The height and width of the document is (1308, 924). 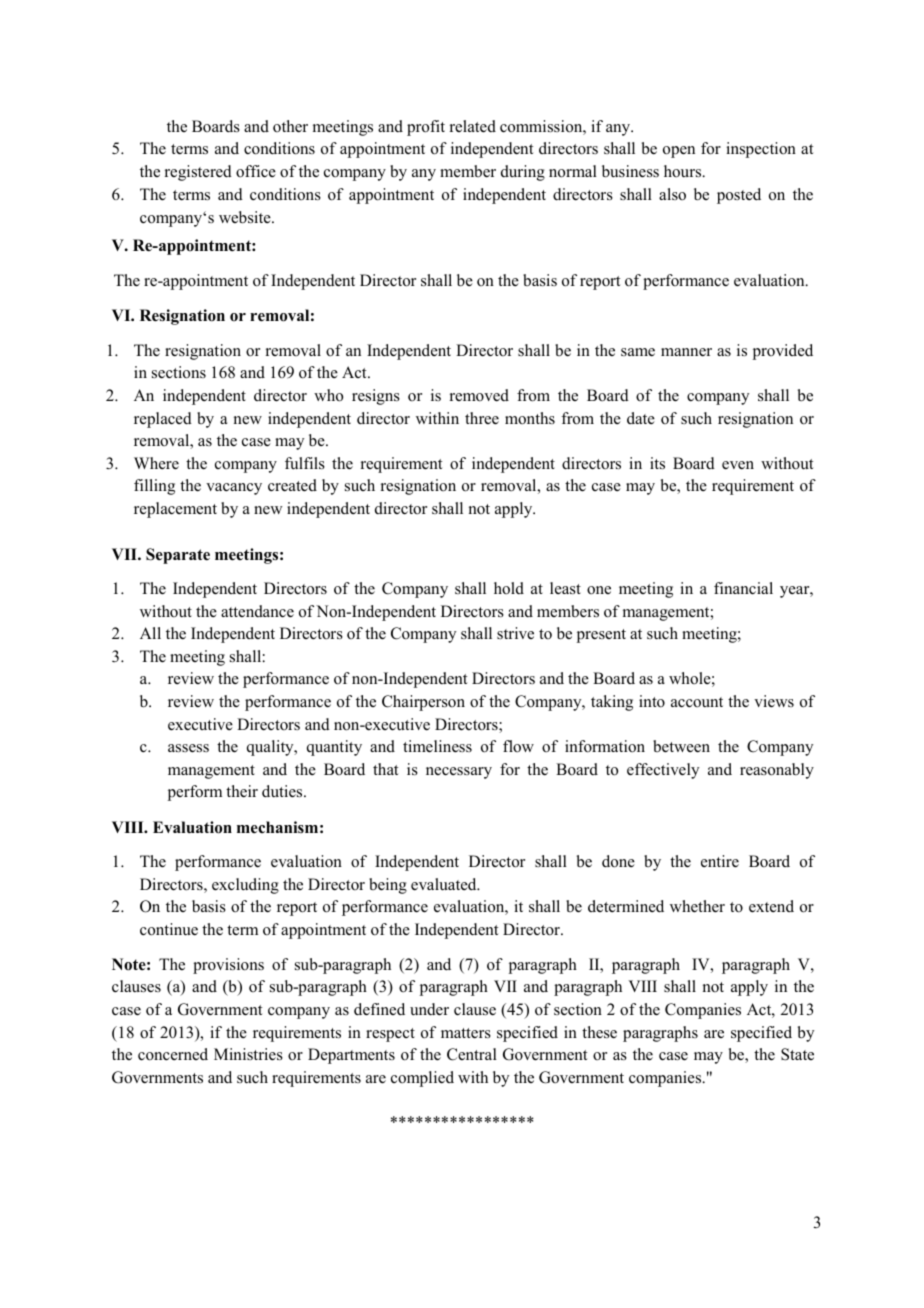 What do you see at coordinates (720, 861) in the document?
I see `entire` at bounding box center [720, 861].
